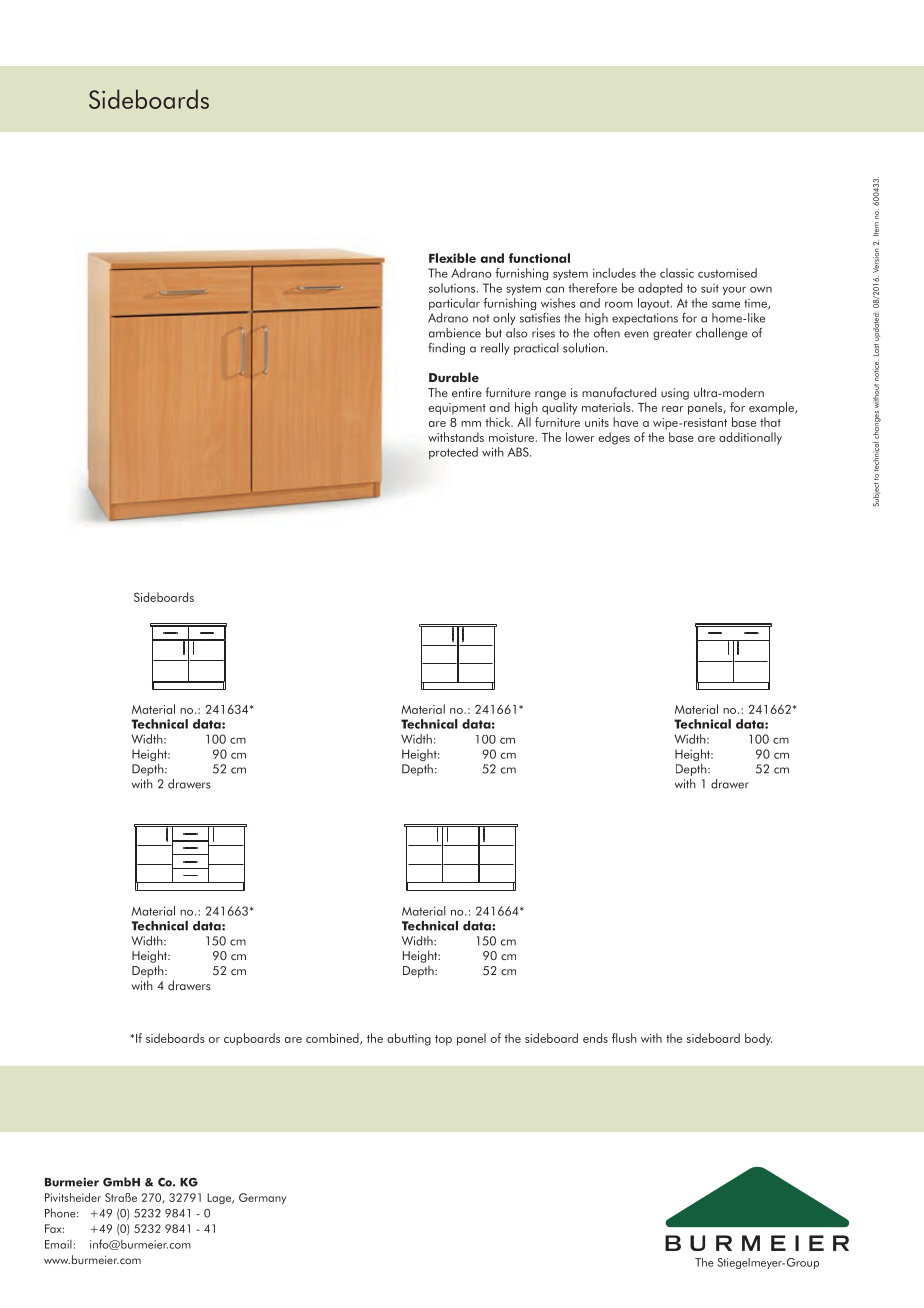  What do you see at coordinates (409, 1039) in the screenshot?
I see `abutting` at bounding box center [409, 1039].
